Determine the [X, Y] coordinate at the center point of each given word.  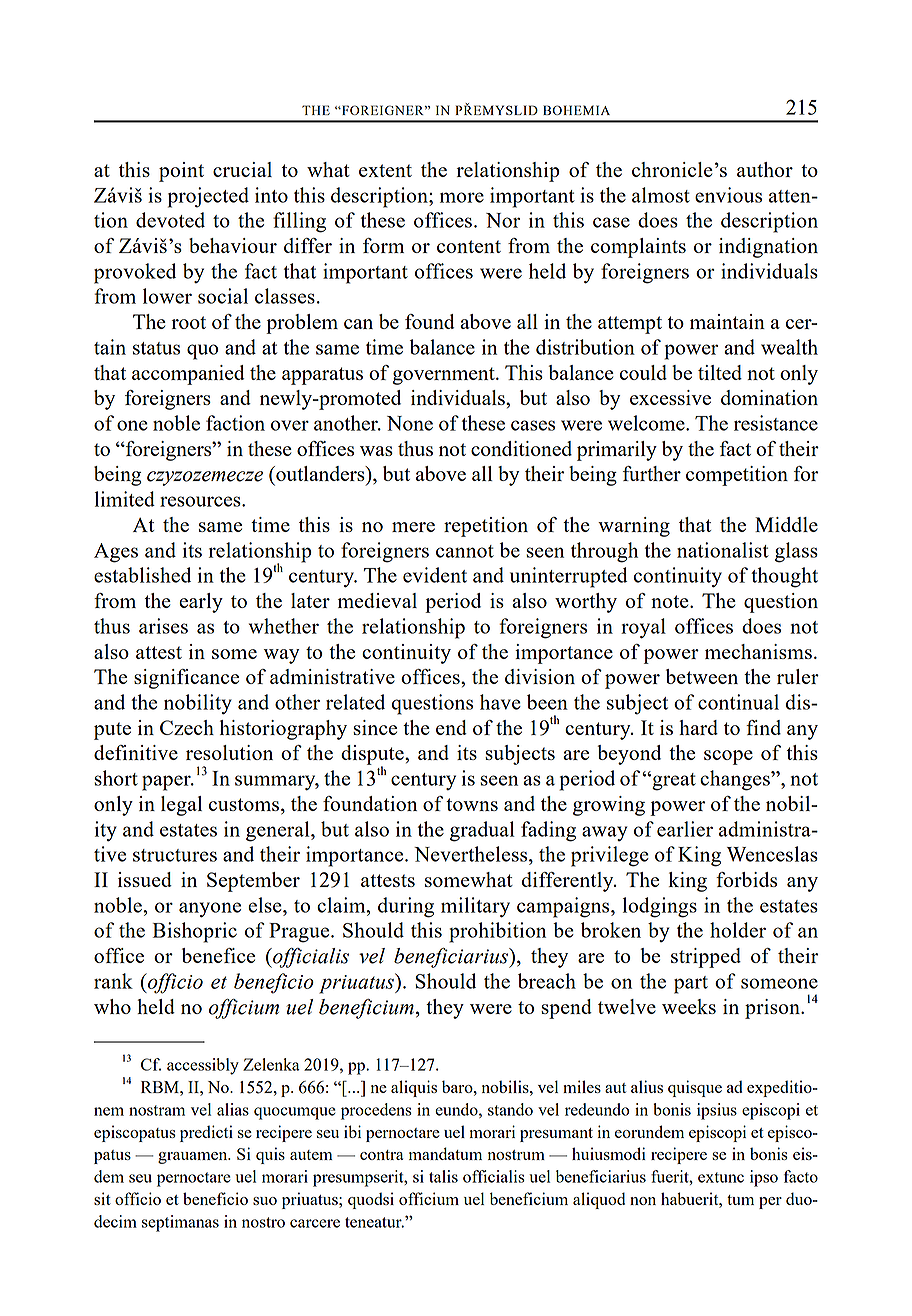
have [500, 702]
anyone [210, 910]
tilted [720, 372]
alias [233, 1109]
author [765, 169]
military [475, 907]
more [462, 197]
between [702, 676]
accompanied [188, 375]
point [181, 172]
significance [186, 679]
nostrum [516, 1155]
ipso [764, 1178]
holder [738, 930]
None [410, 423]
